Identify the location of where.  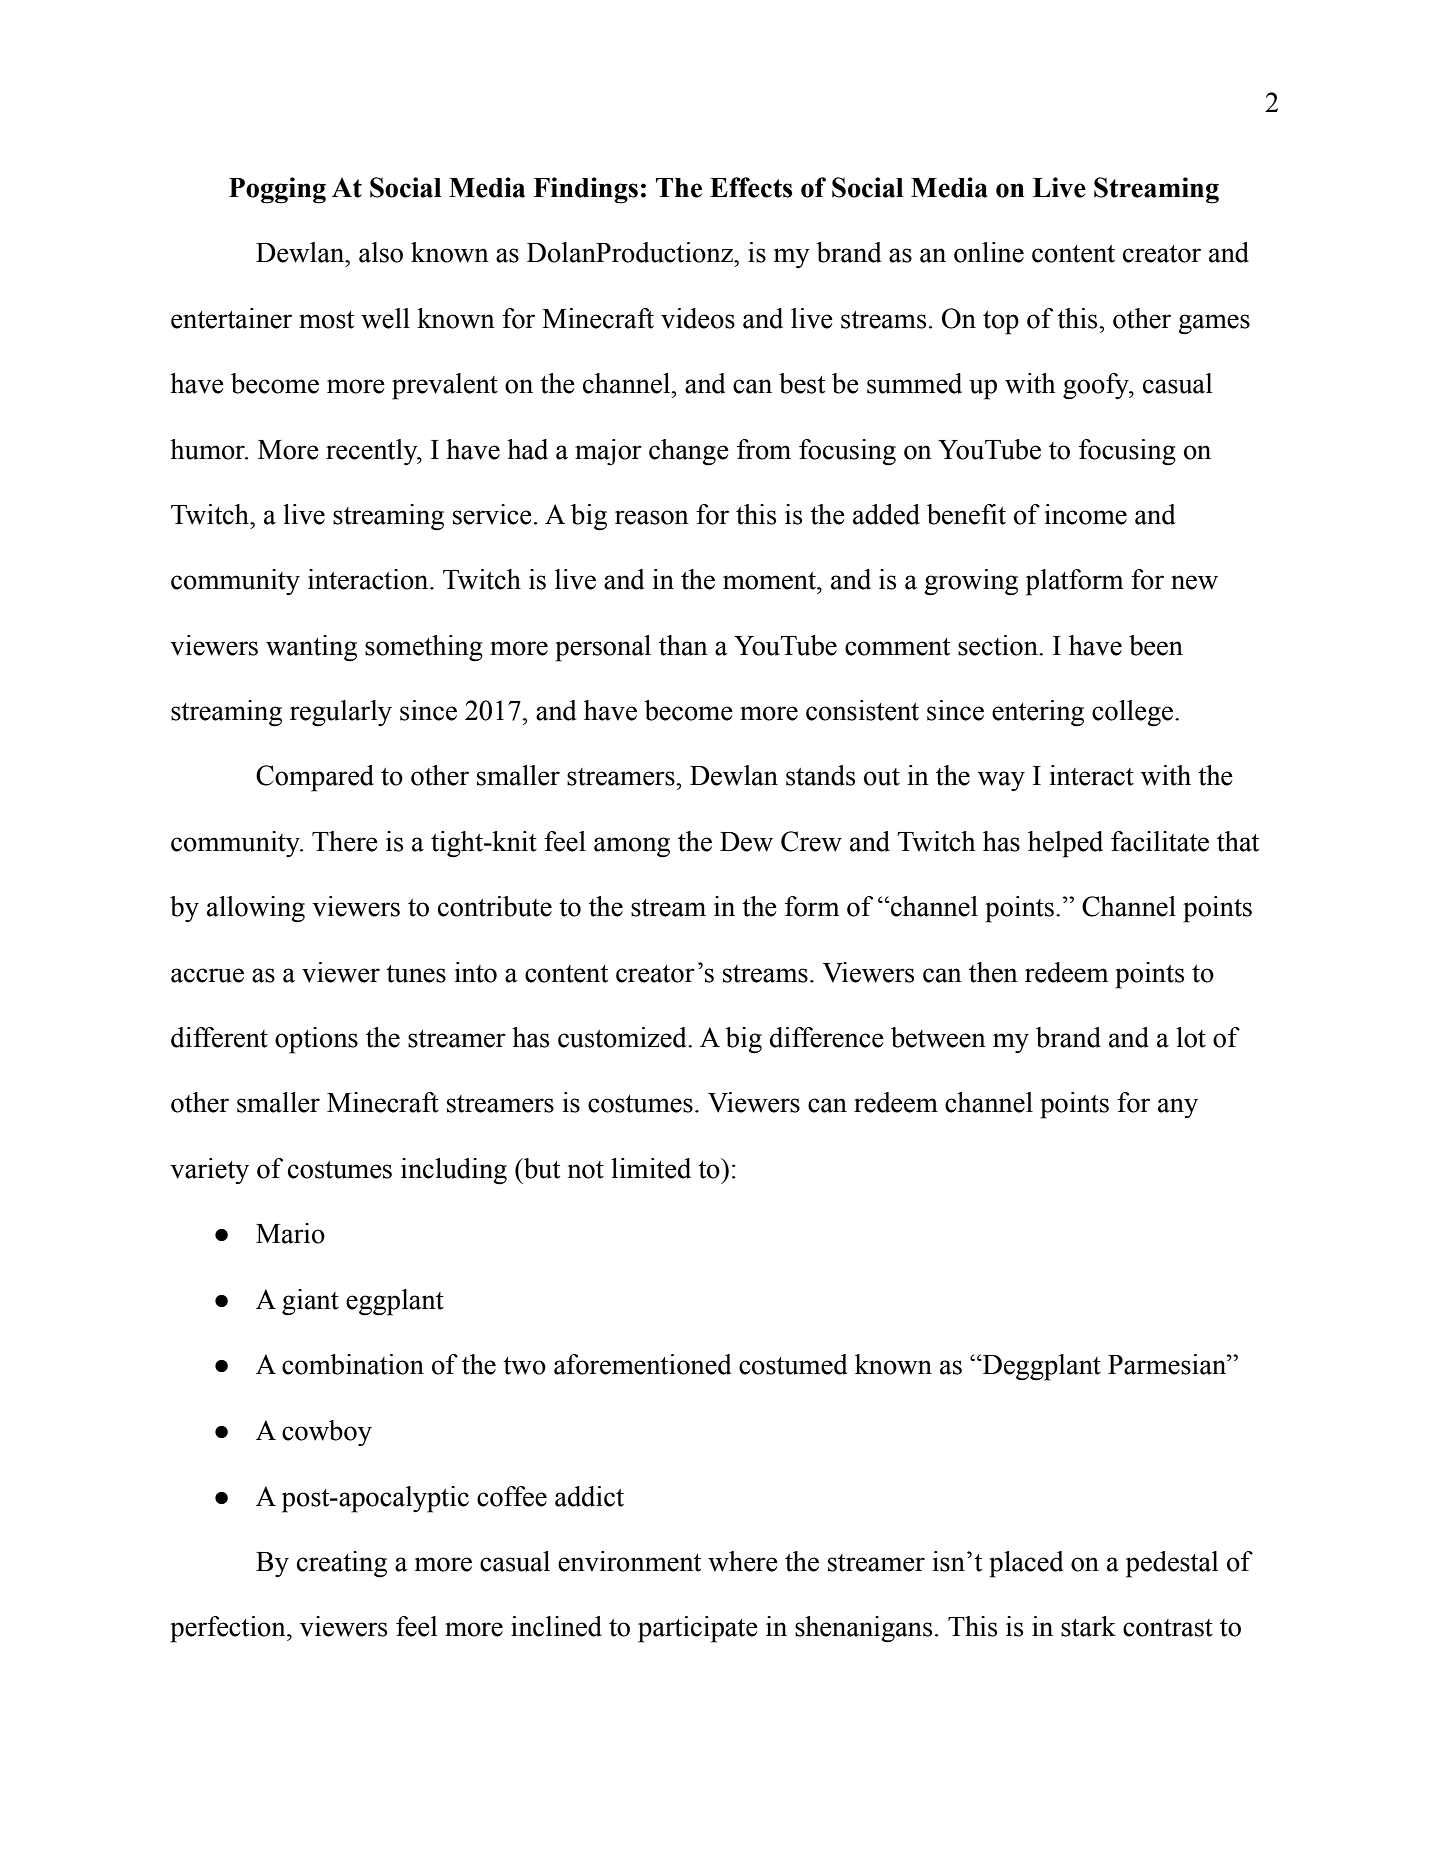
(743, 1561).
